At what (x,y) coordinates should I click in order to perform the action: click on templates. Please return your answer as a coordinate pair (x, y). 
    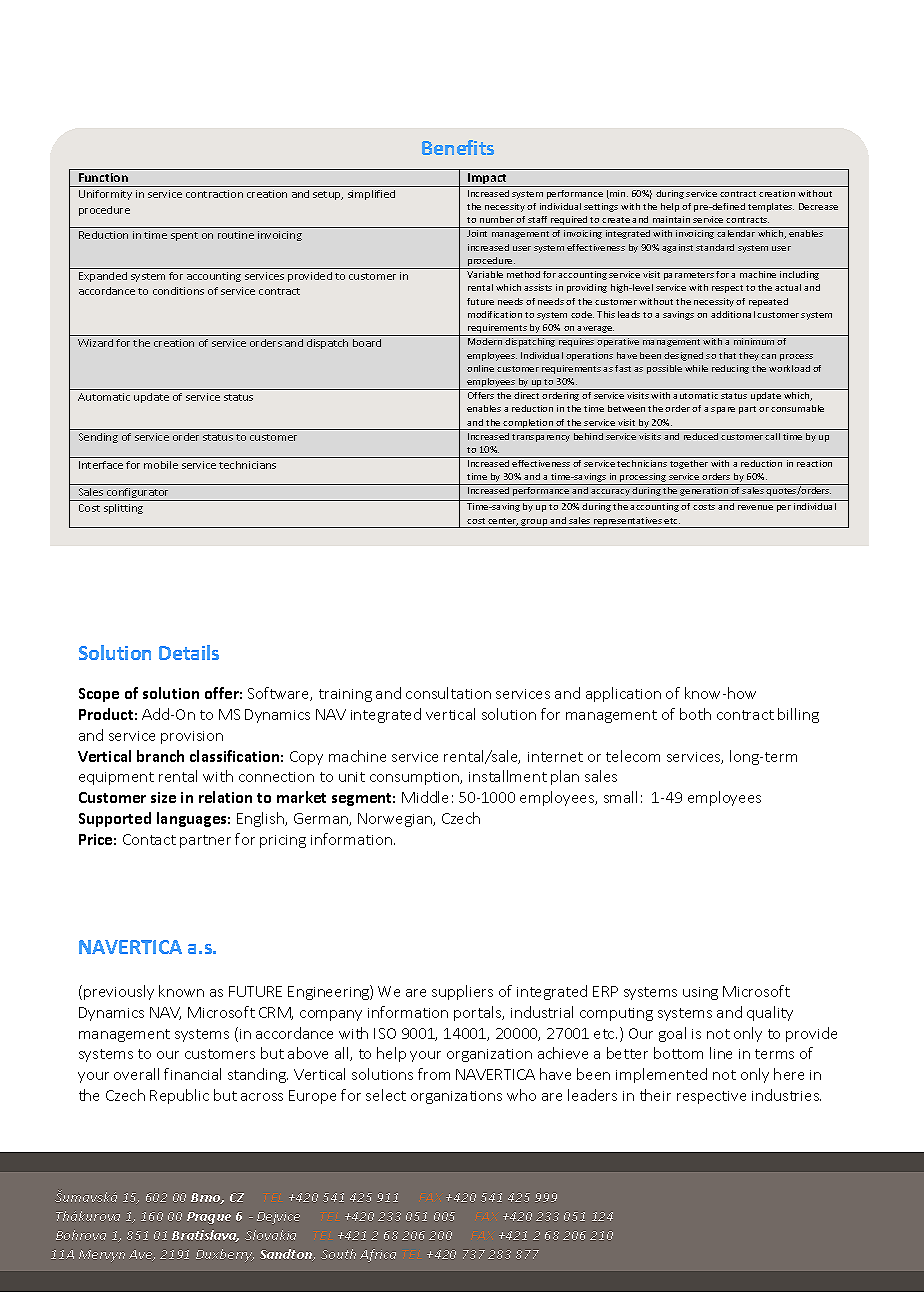
    Looking at the image, I should click on (771, 207).
